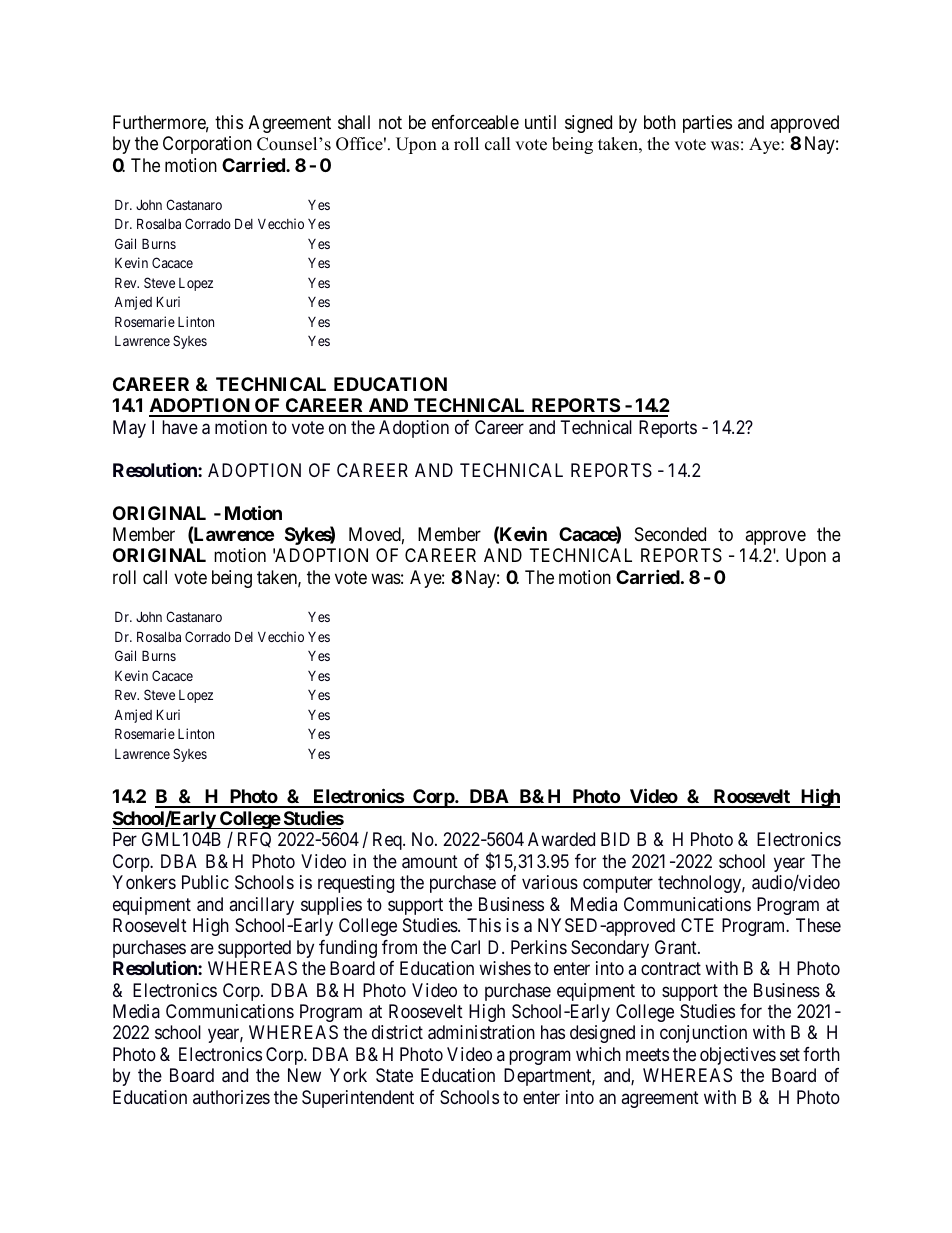  I want to click on both, so click(660, 122).
